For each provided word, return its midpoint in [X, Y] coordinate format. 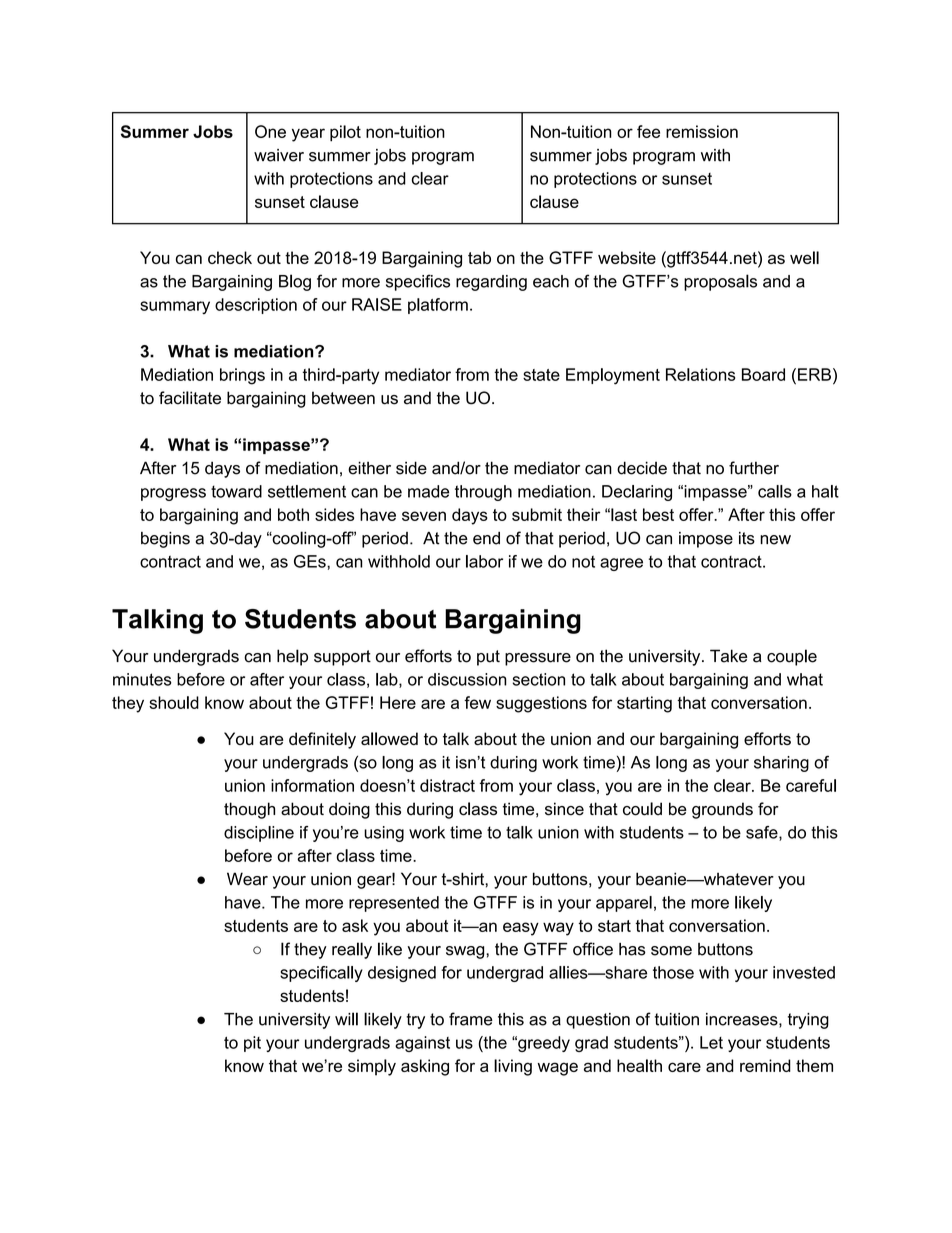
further [754, 468]
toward [236, 491]
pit [252, 1044]
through [483, 493]
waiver [279, 155]
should [174, 702]
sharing [781, 764]
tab [479, 257]
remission [702, 131]
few [477, 702]
